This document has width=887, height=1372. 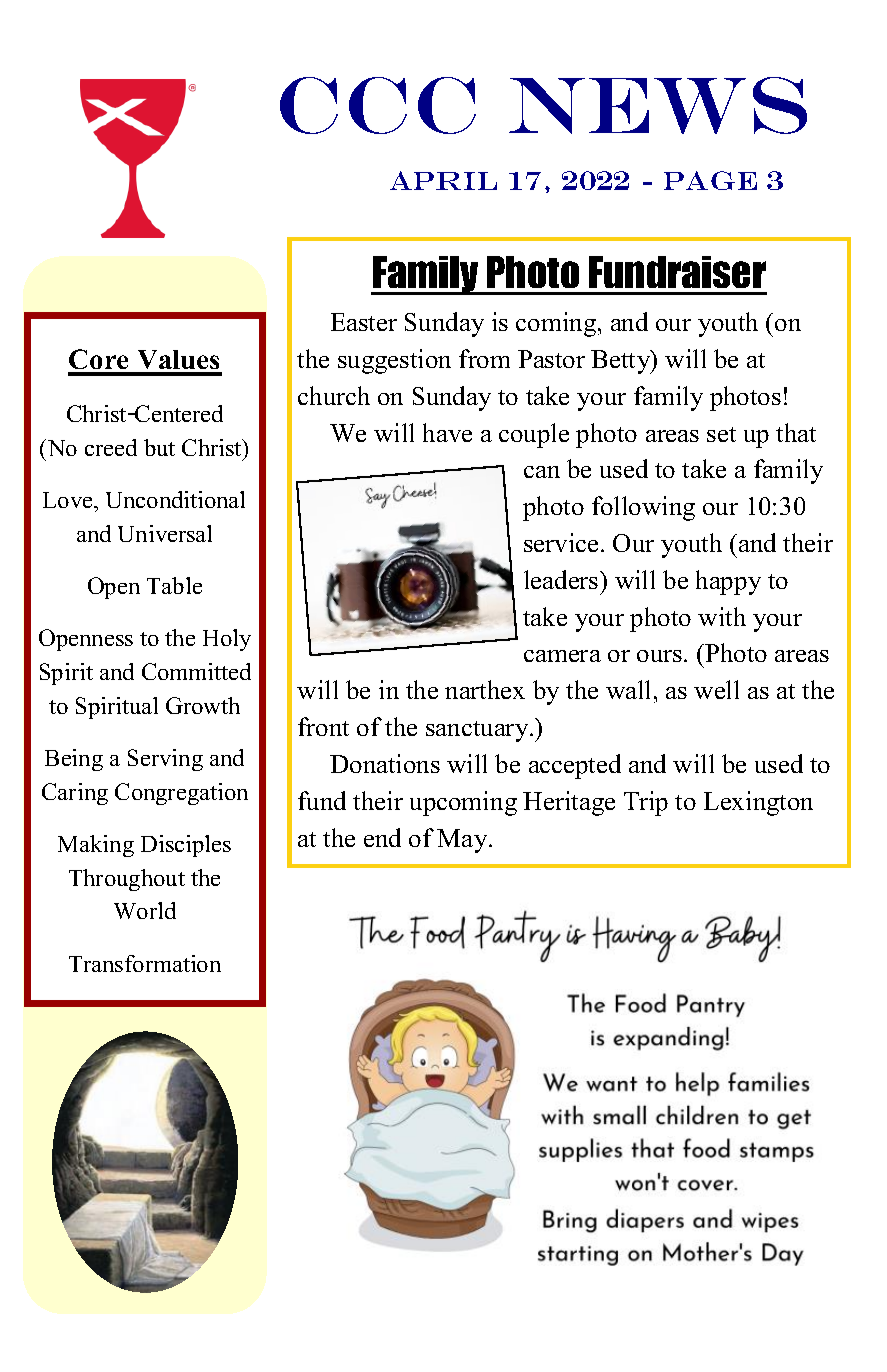 I want to click on Transformation, so click(x=145, y=963).
